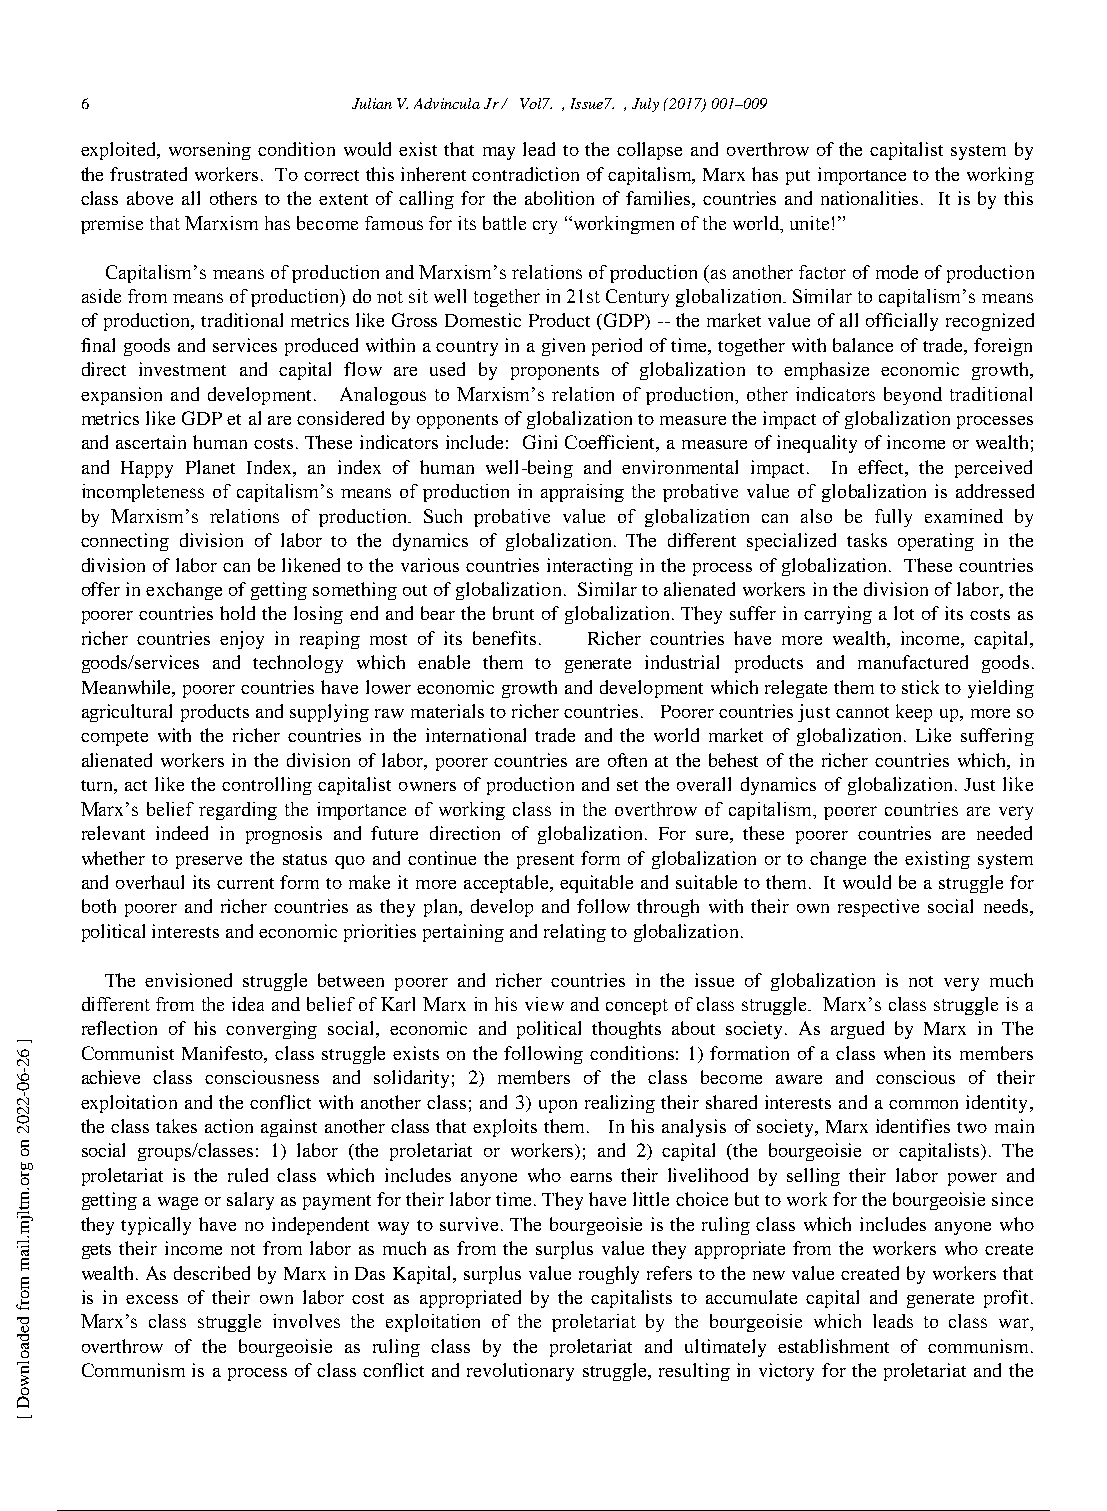 The image size is (1107, 1511). Describe the element at coordinates (871, 198) in the screenshot. I see `nationalities` at that location.
